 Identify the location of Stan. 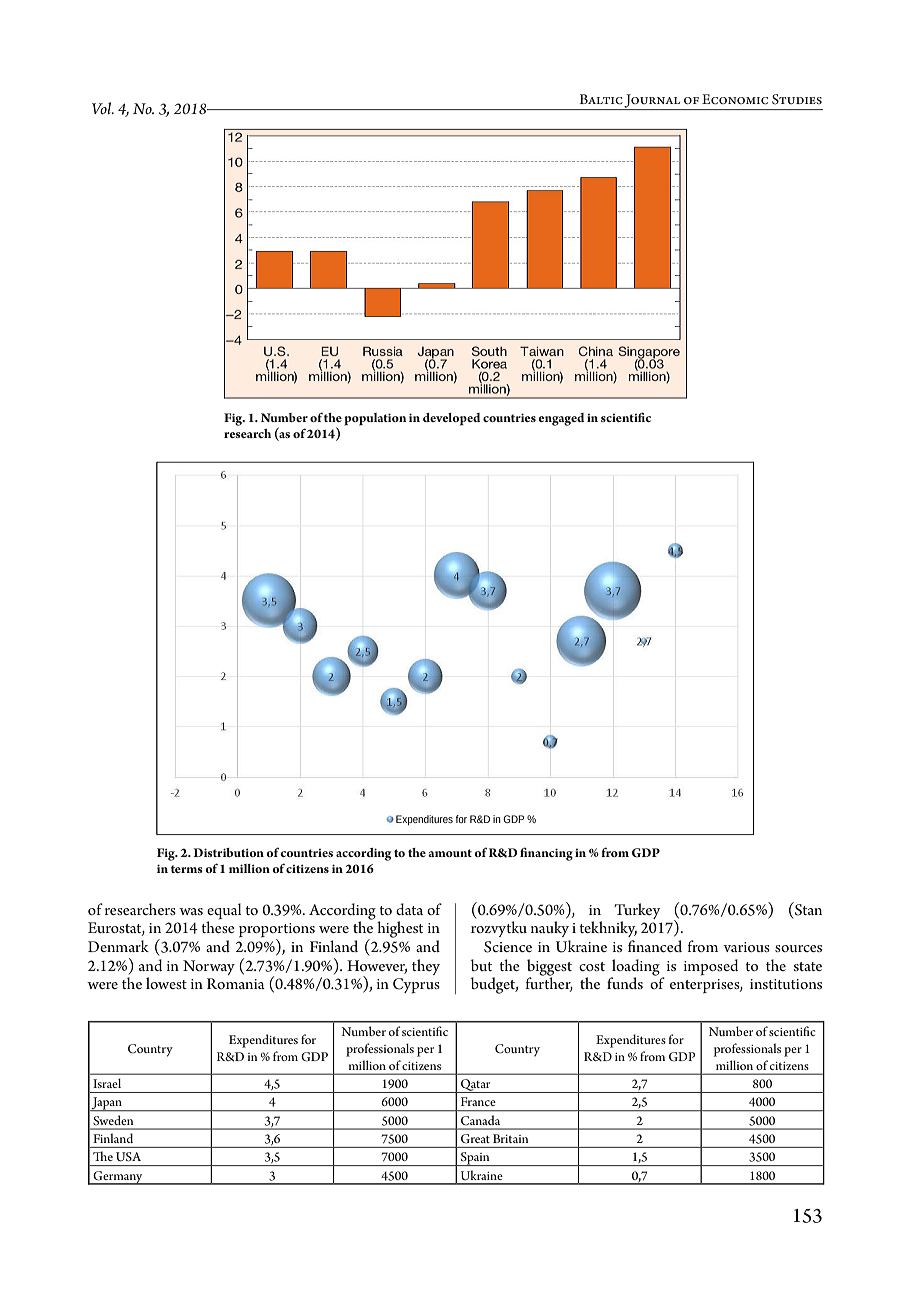
(807, 909).
